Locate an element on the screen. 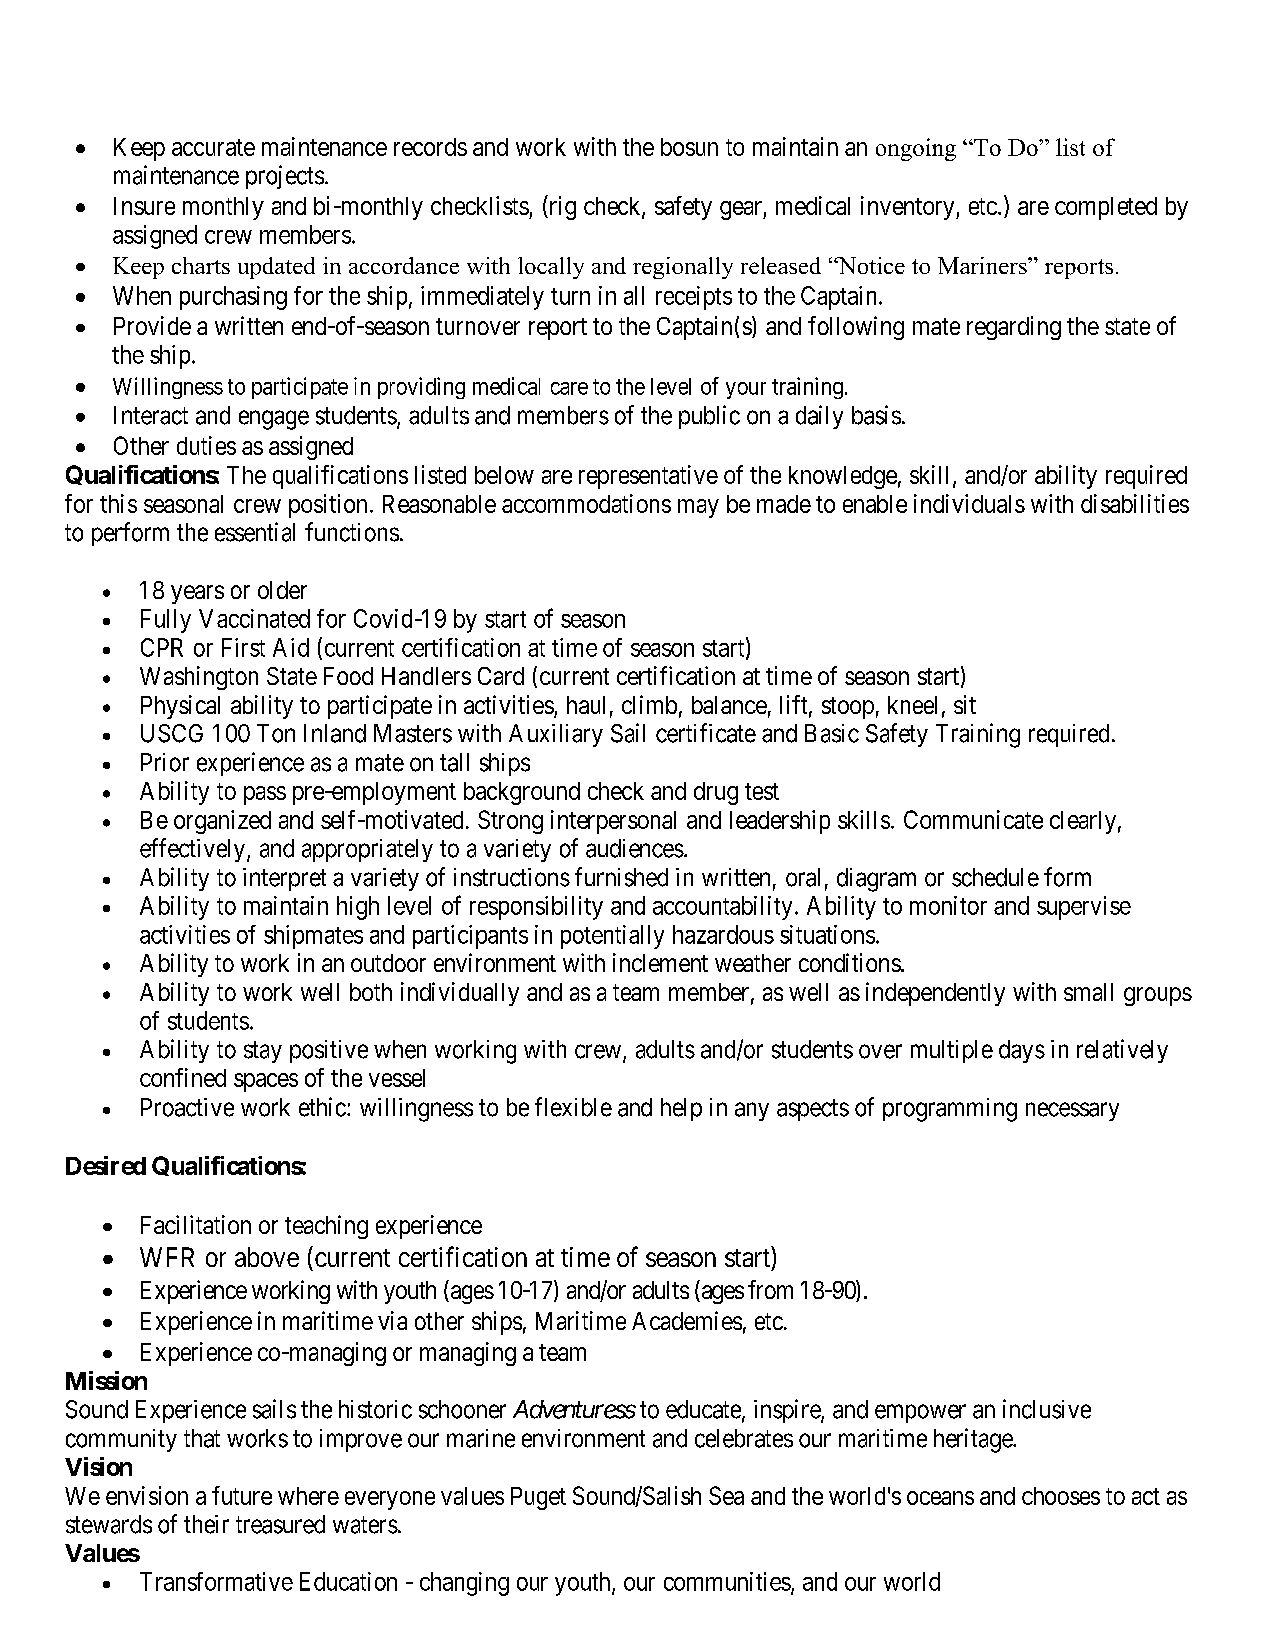 This screenshot has width=1272, height=1647. duties is located at coordinates (206, 445).
